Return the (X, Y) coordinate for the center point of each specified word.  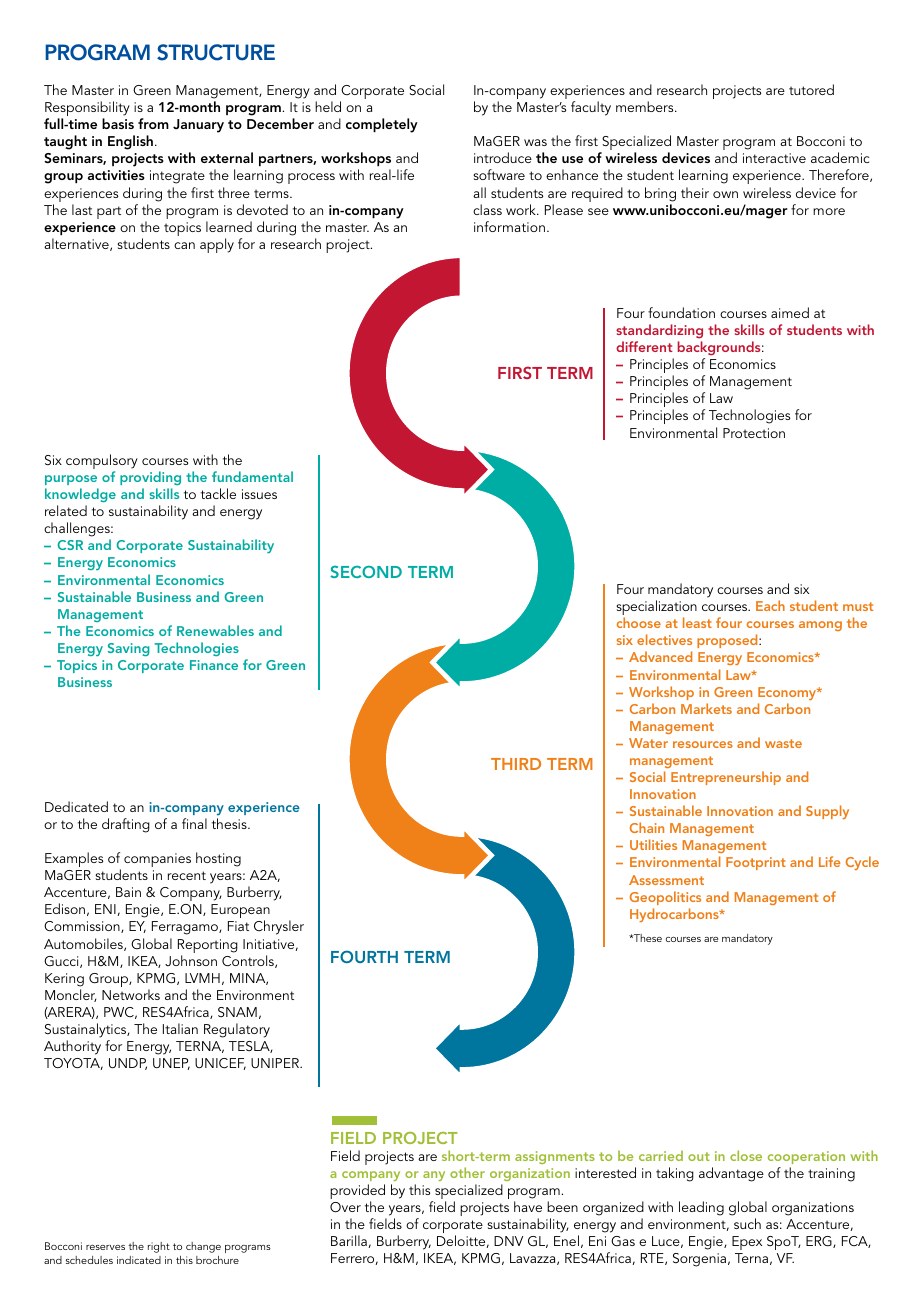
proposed (728, 641)
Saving (129, 649)
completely (382, 125)
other (467, 1172)
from (153, 123)
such (747, 1223)
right (159, 1247)
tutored (811, 89)
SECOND (366, 571)
